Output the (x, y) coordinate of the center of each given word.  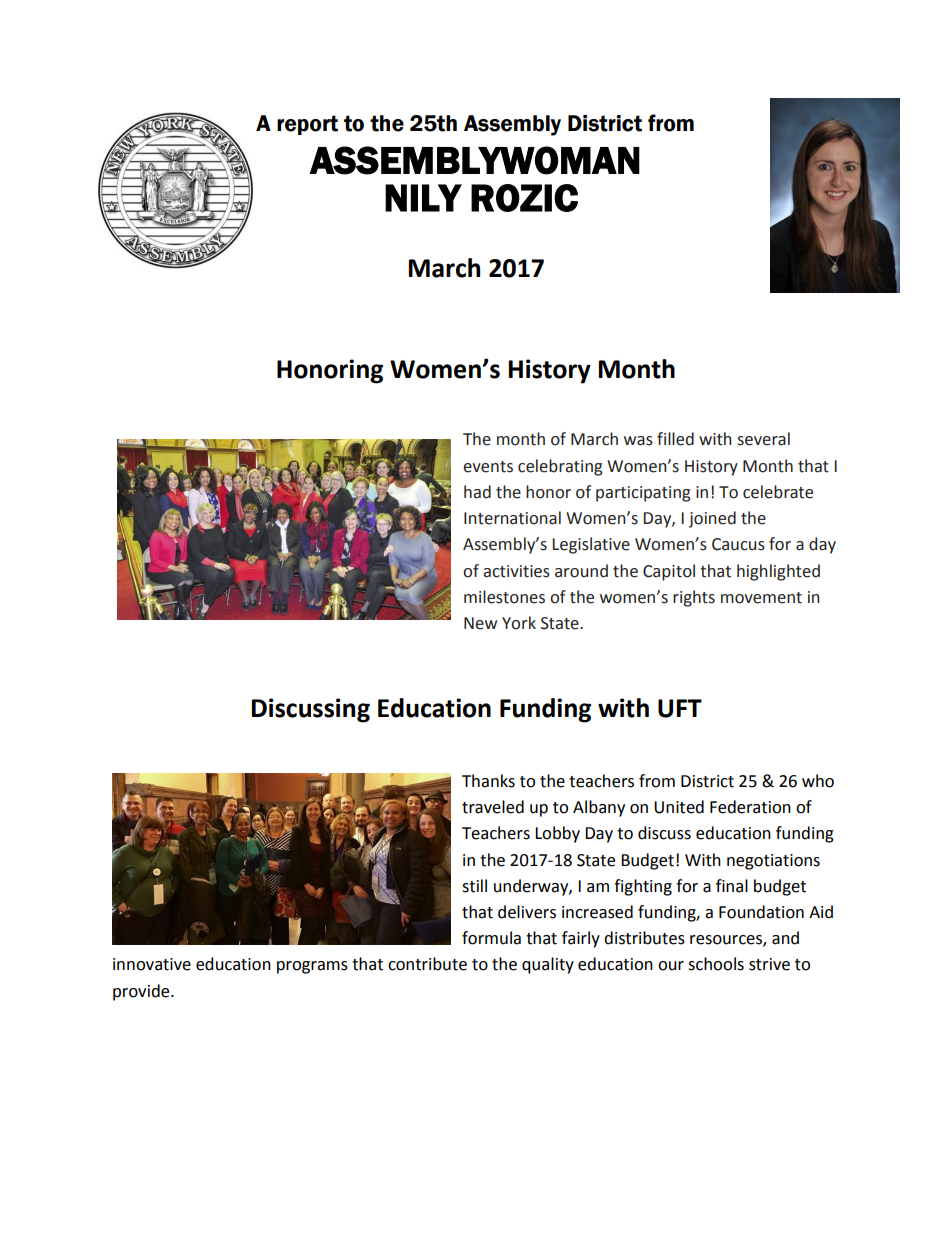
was (638, 441)
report (307, 125)
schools (716, 964)
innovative (152, 964)
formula (491, 938)
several (763, 439)
